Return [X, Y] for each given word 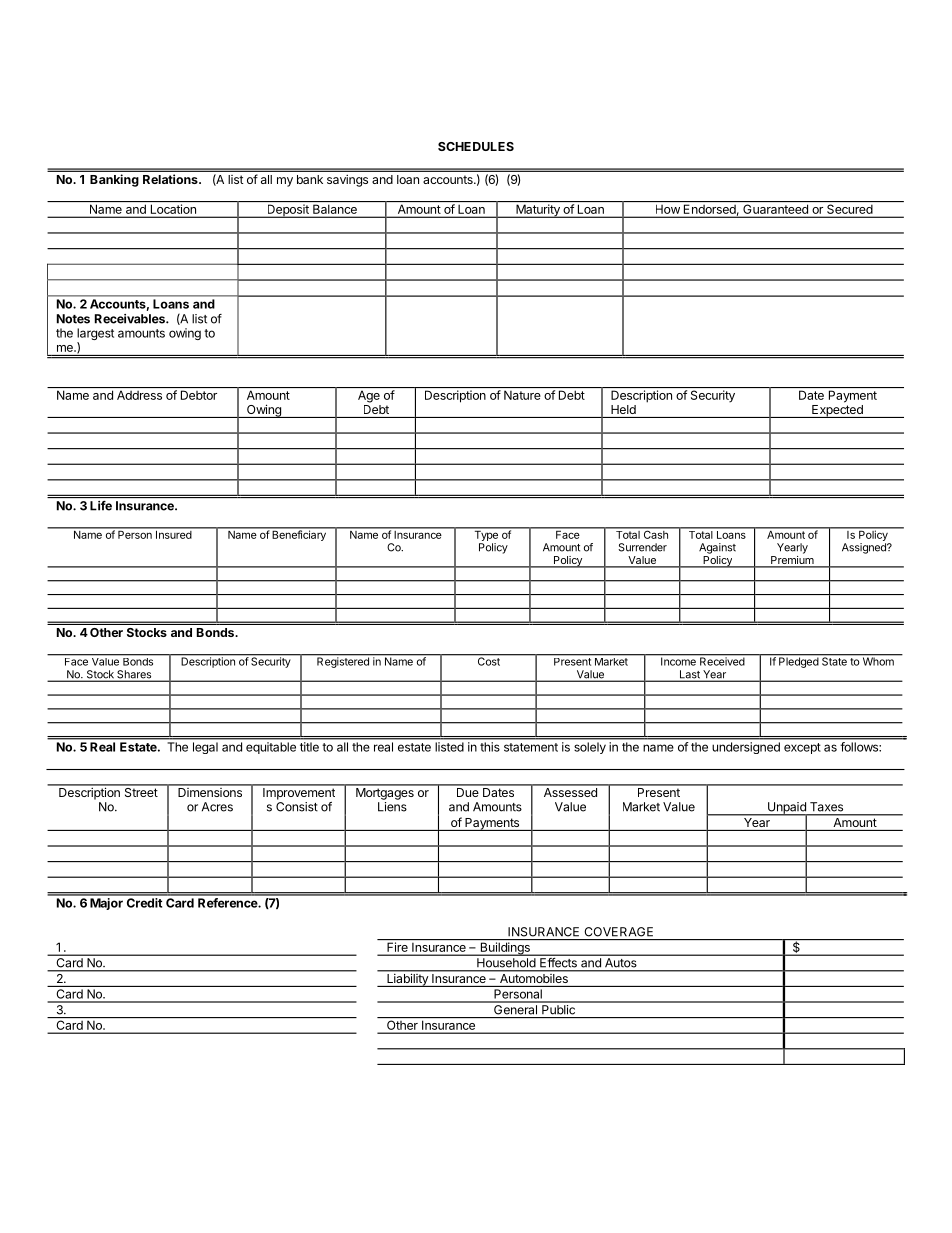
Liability [407, 980]
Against [717, 548]
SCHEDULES [476, 146]
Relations [171, 179]
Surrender [642, 547]
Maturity [538, 211]
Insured [173, 533]
